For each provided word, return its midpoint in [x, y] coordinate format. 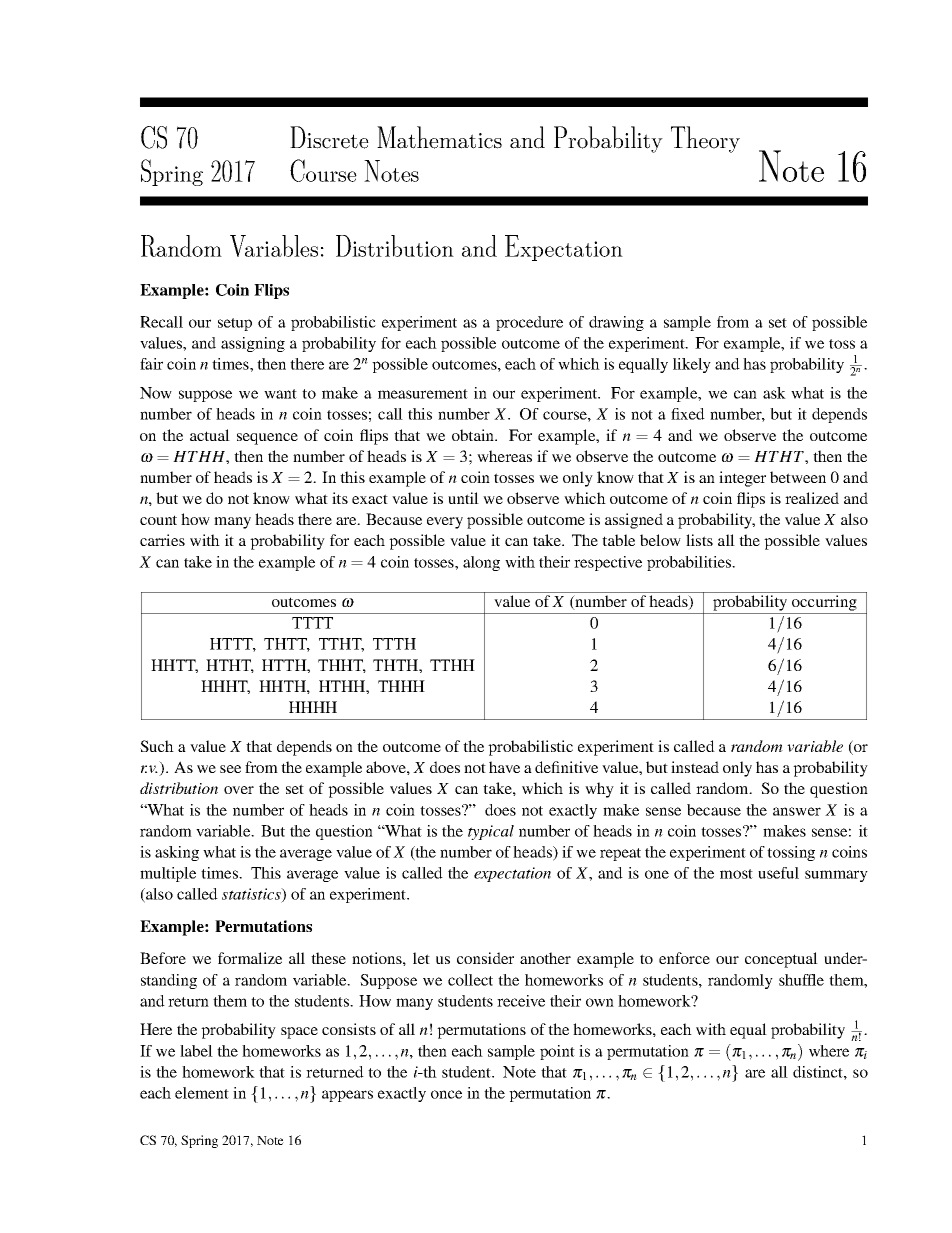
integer [742, 479]
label [196, 1051]
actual [210, 435]
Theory [705, 139]
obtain [474, 435]
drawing [616, 323]
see [230, 769]
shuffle [801, 980]
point [557, 1052]
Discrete [329, 137]
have [504, 767]
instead [695, 767]
